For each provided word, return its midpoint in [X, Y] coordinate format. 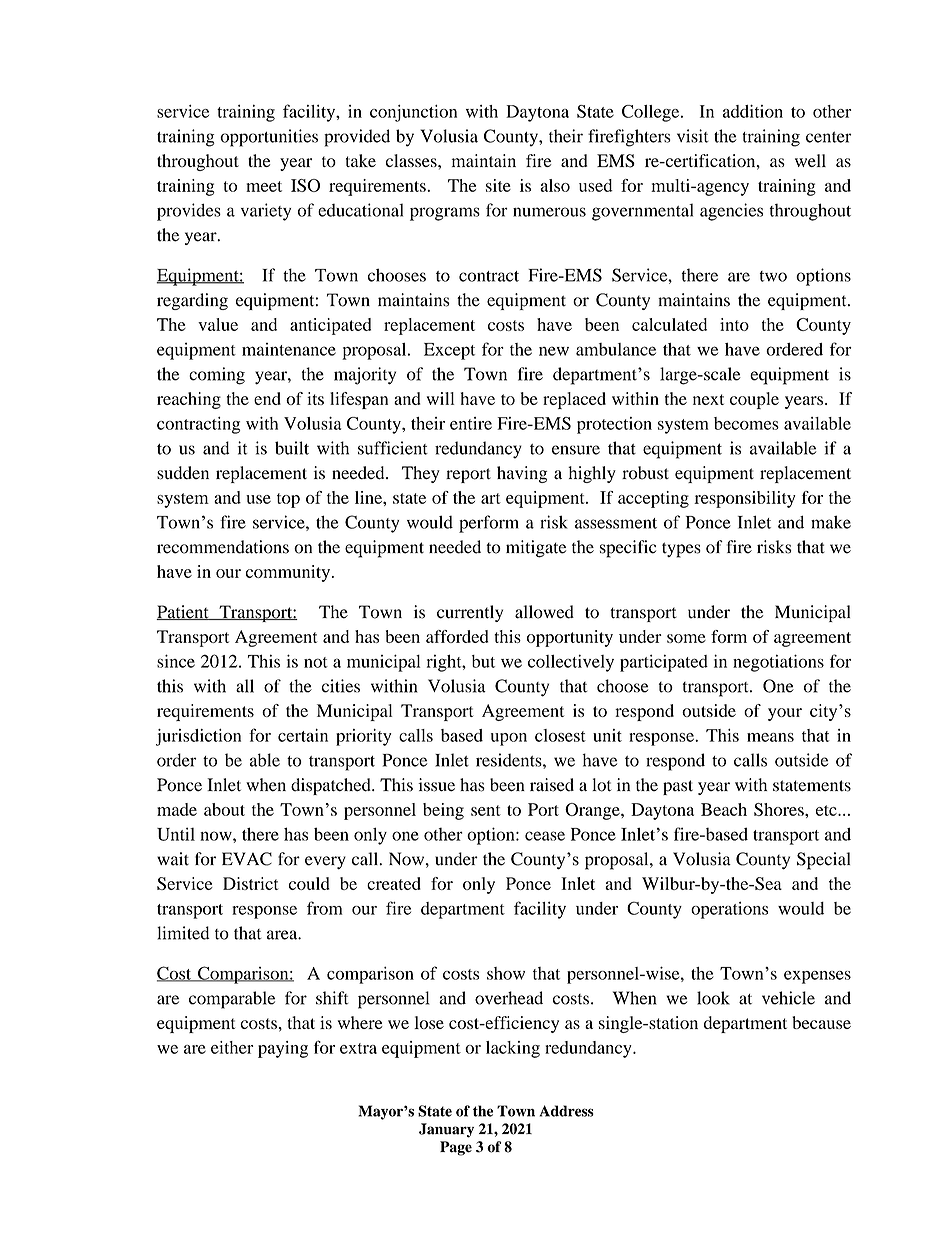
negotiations [778, 663]
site [498, 185]
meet [264, 186]
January [446, 1130]
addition [753, 111]
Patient [183, 612]
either [232, 1047]
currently [470, 613]
